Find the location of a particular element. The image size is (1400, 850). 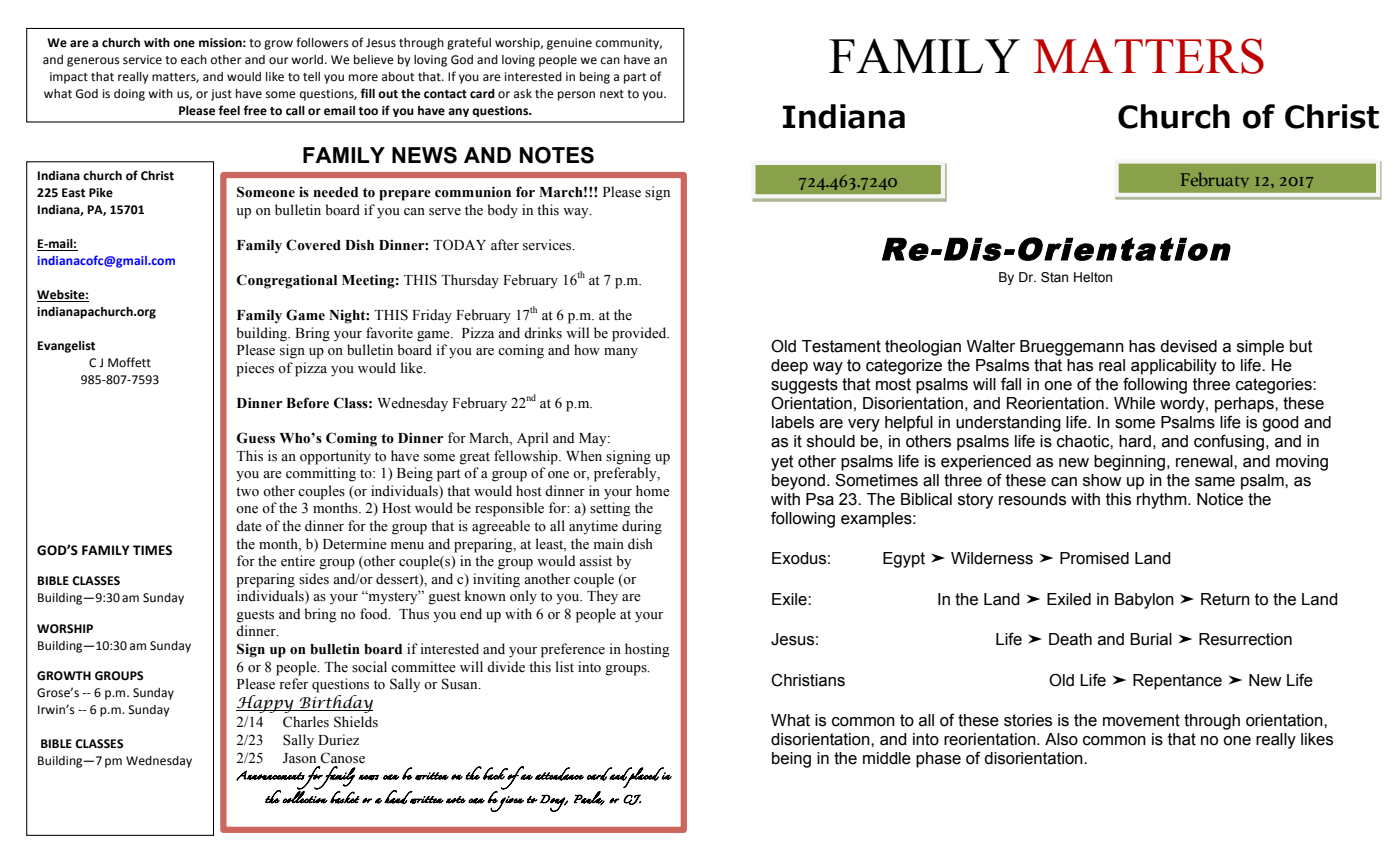

labels is located at coordinates (793, 422).
